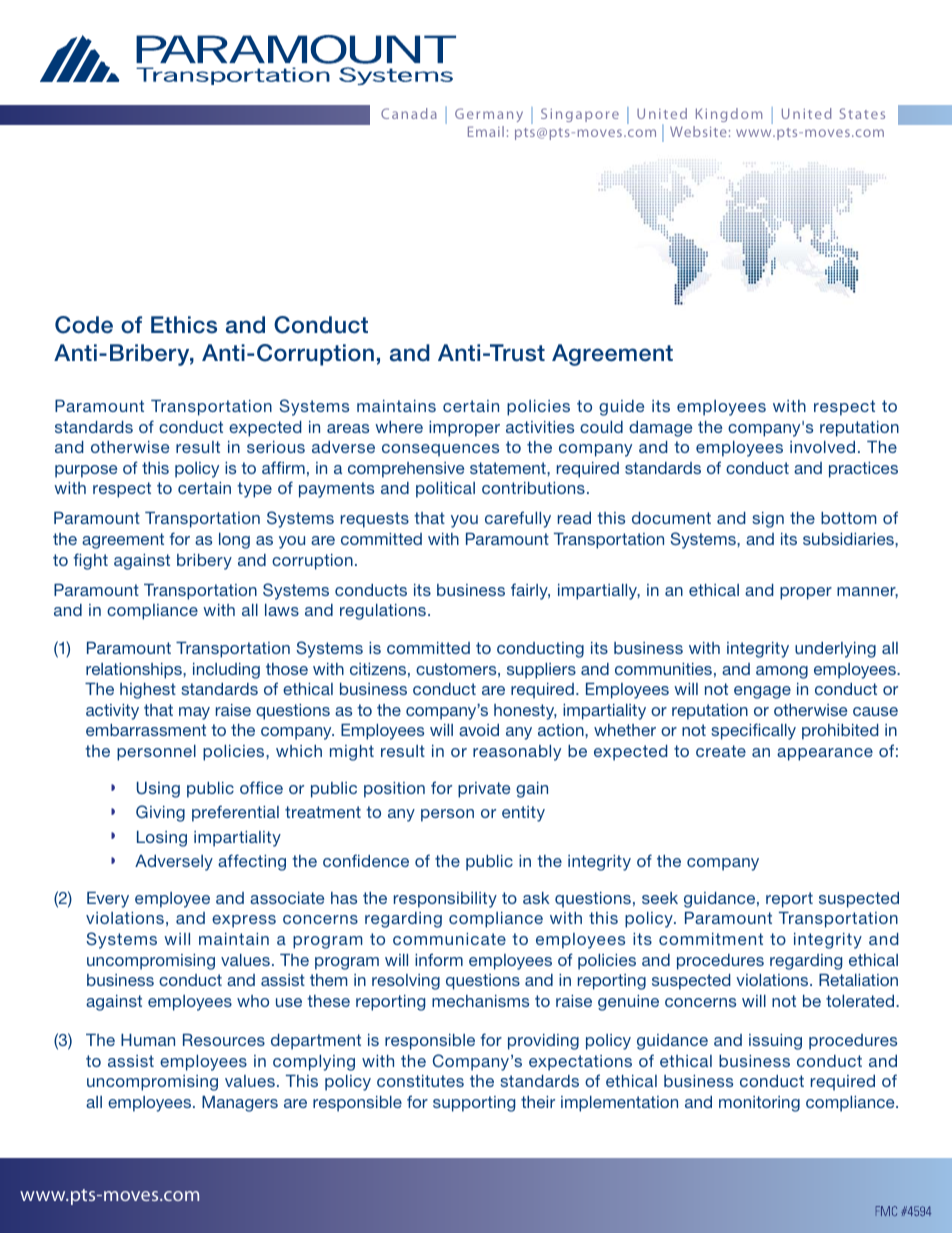  Describe the element at coordinates (474, 1104) in the screenshot. I see `supporting` at that location.
